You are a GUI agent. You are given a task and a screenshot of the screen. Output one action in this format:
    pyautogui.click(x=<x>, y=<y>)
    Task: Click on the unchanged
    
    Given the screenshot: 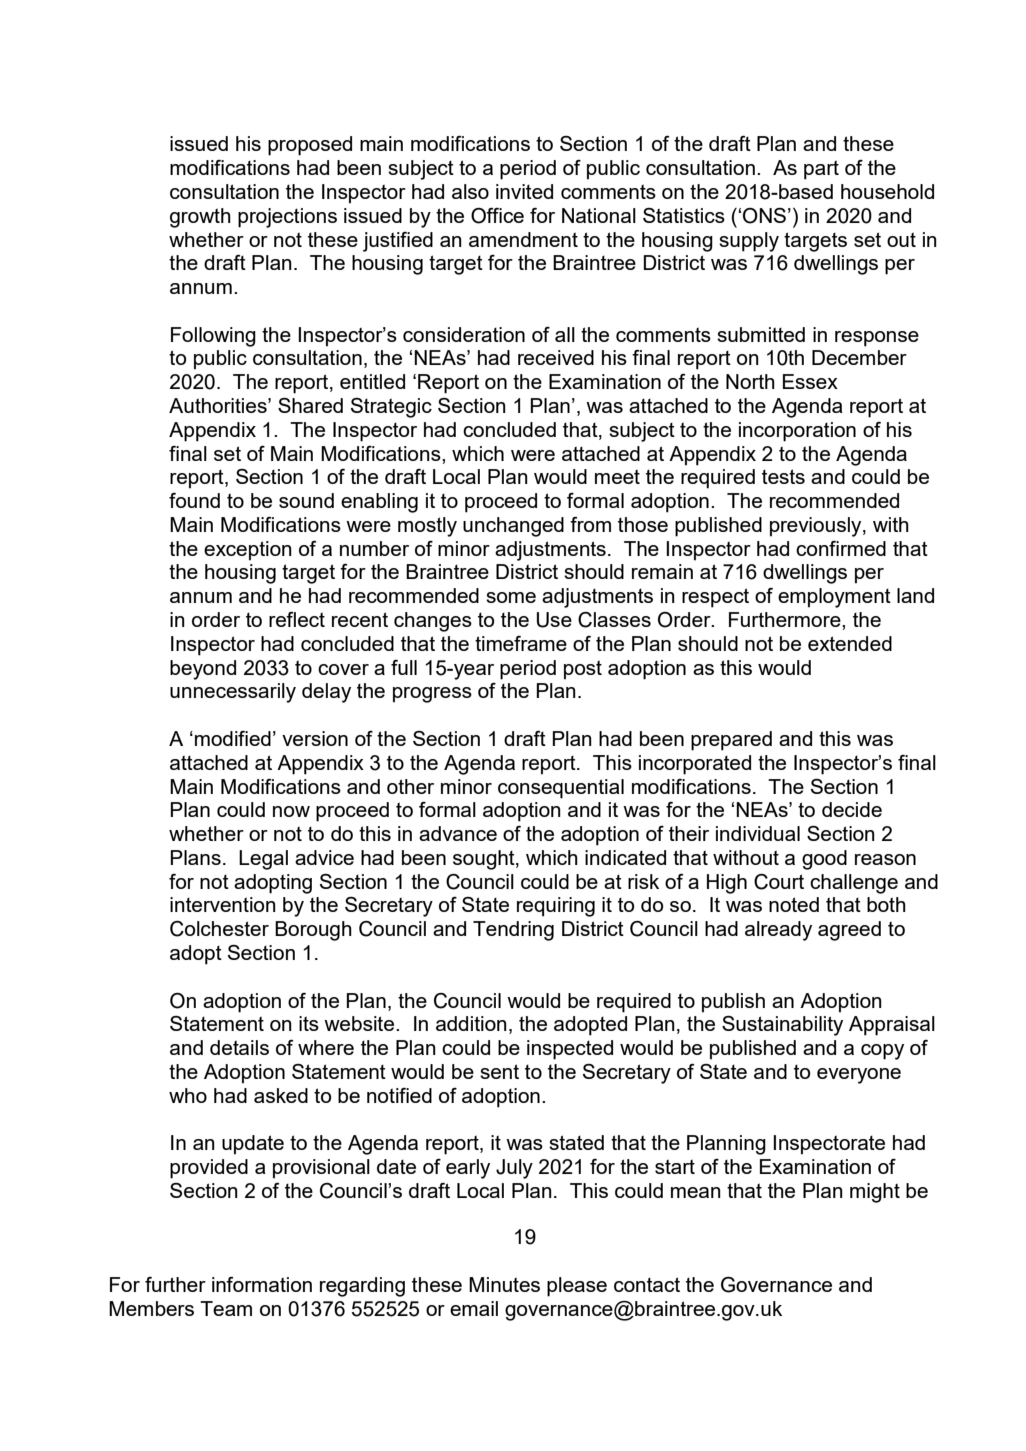 What is the action you would take?
    pyautogui.click(x=513, y=527)
